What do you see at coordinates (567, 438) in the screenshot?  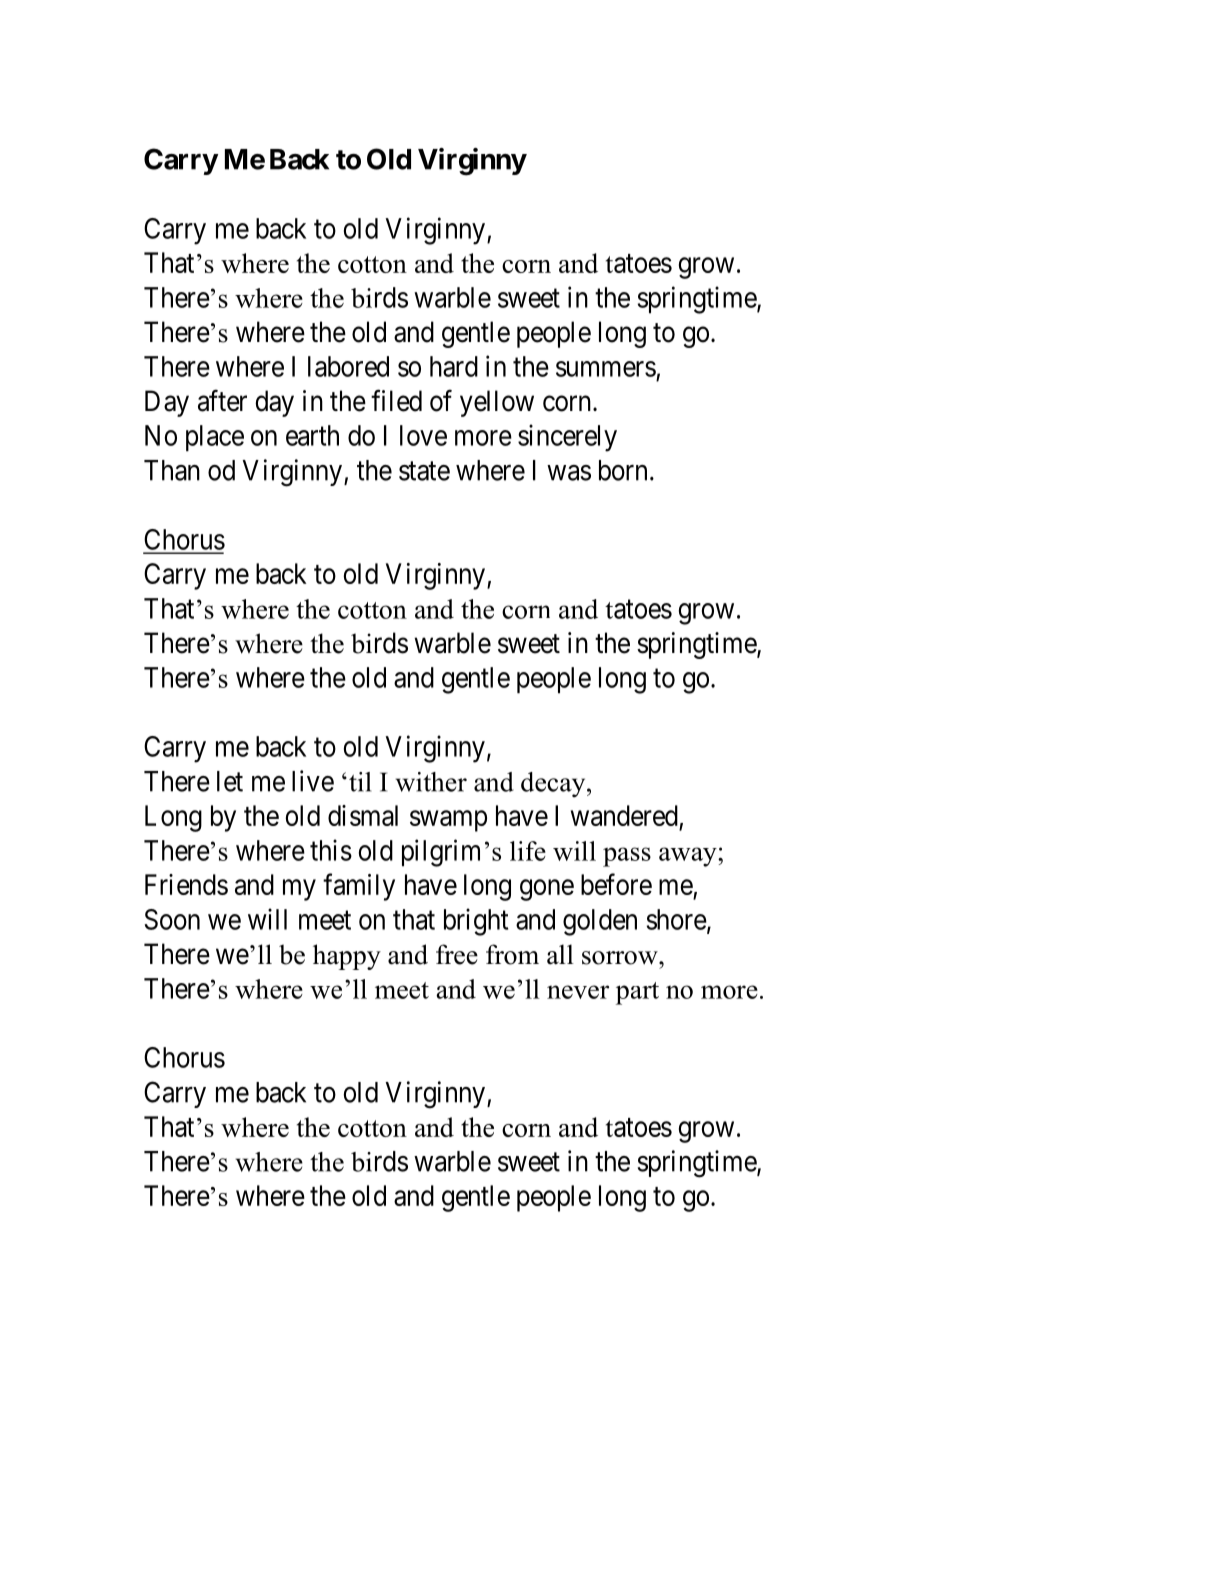 I see `sincerely` at bounding box center [567, 438].
